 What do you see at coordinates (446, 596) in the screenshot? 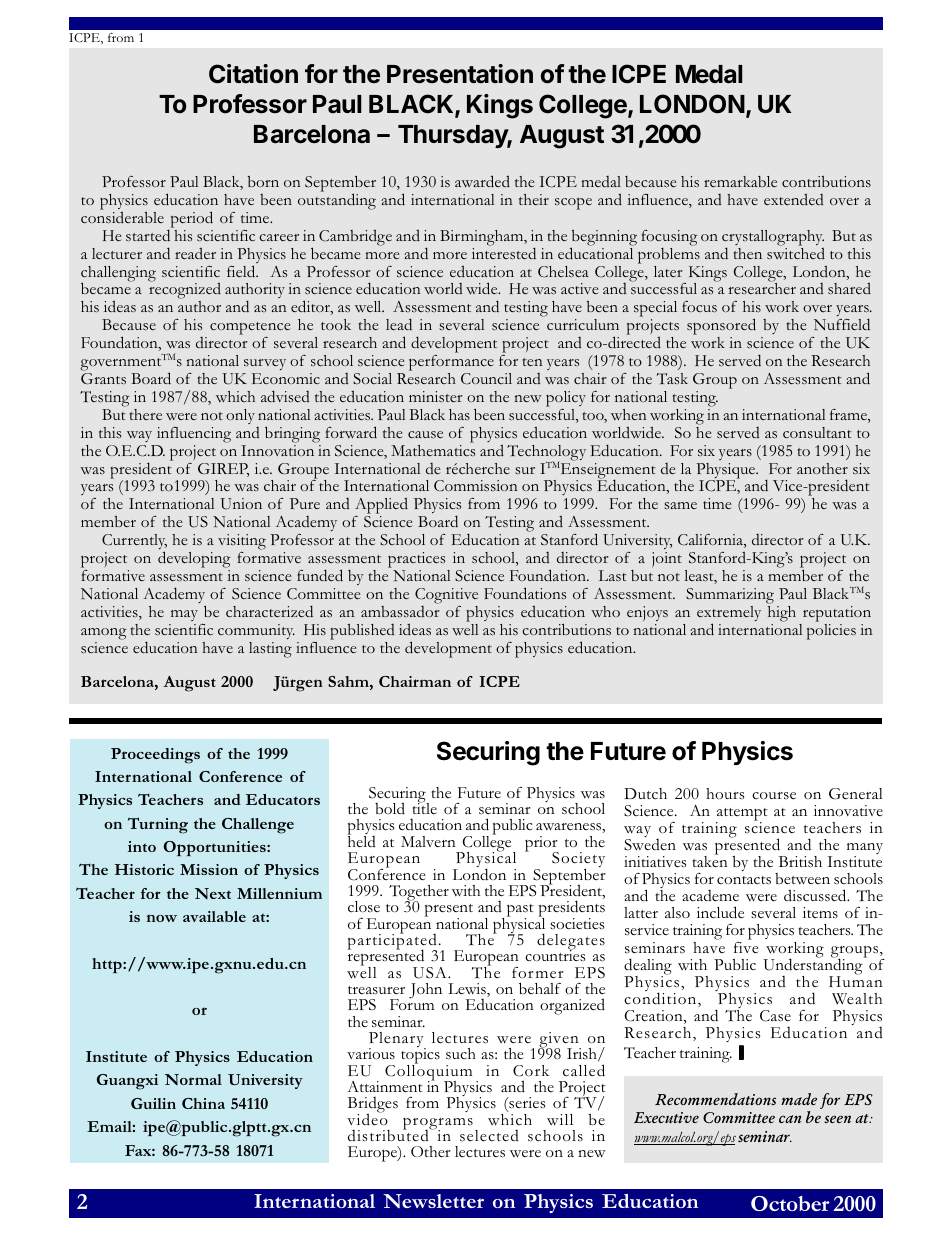
I see `Cognitive` at bounding box center [446, 596].
